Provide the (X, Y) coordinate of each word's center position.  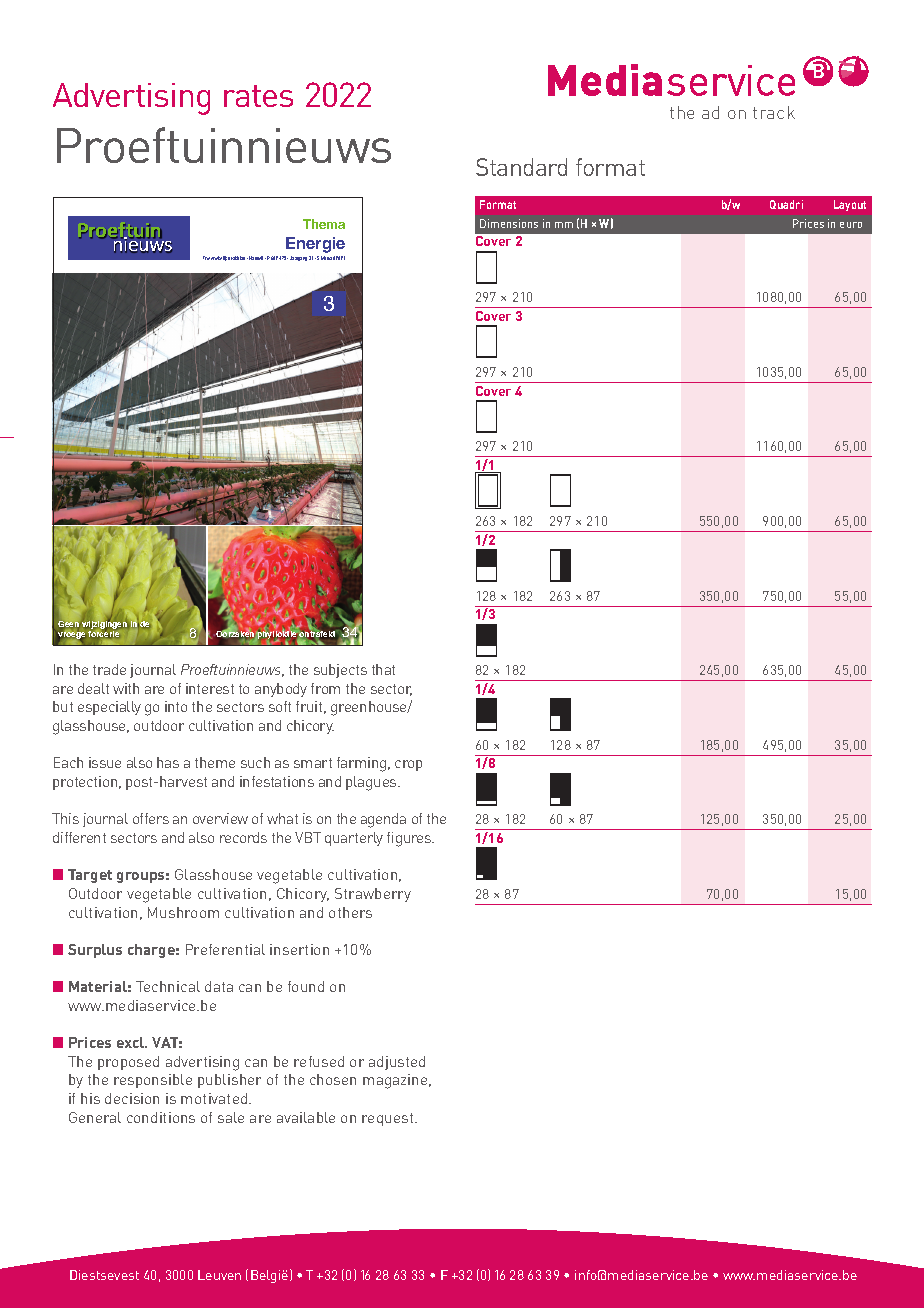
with (126, 688)
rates (258, 96)
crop (408, 765)
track (774, 112)
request (389, 1119)
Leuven (219, 1275)
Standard (521, 167)
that (383, 669)
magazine (396, 1081)
